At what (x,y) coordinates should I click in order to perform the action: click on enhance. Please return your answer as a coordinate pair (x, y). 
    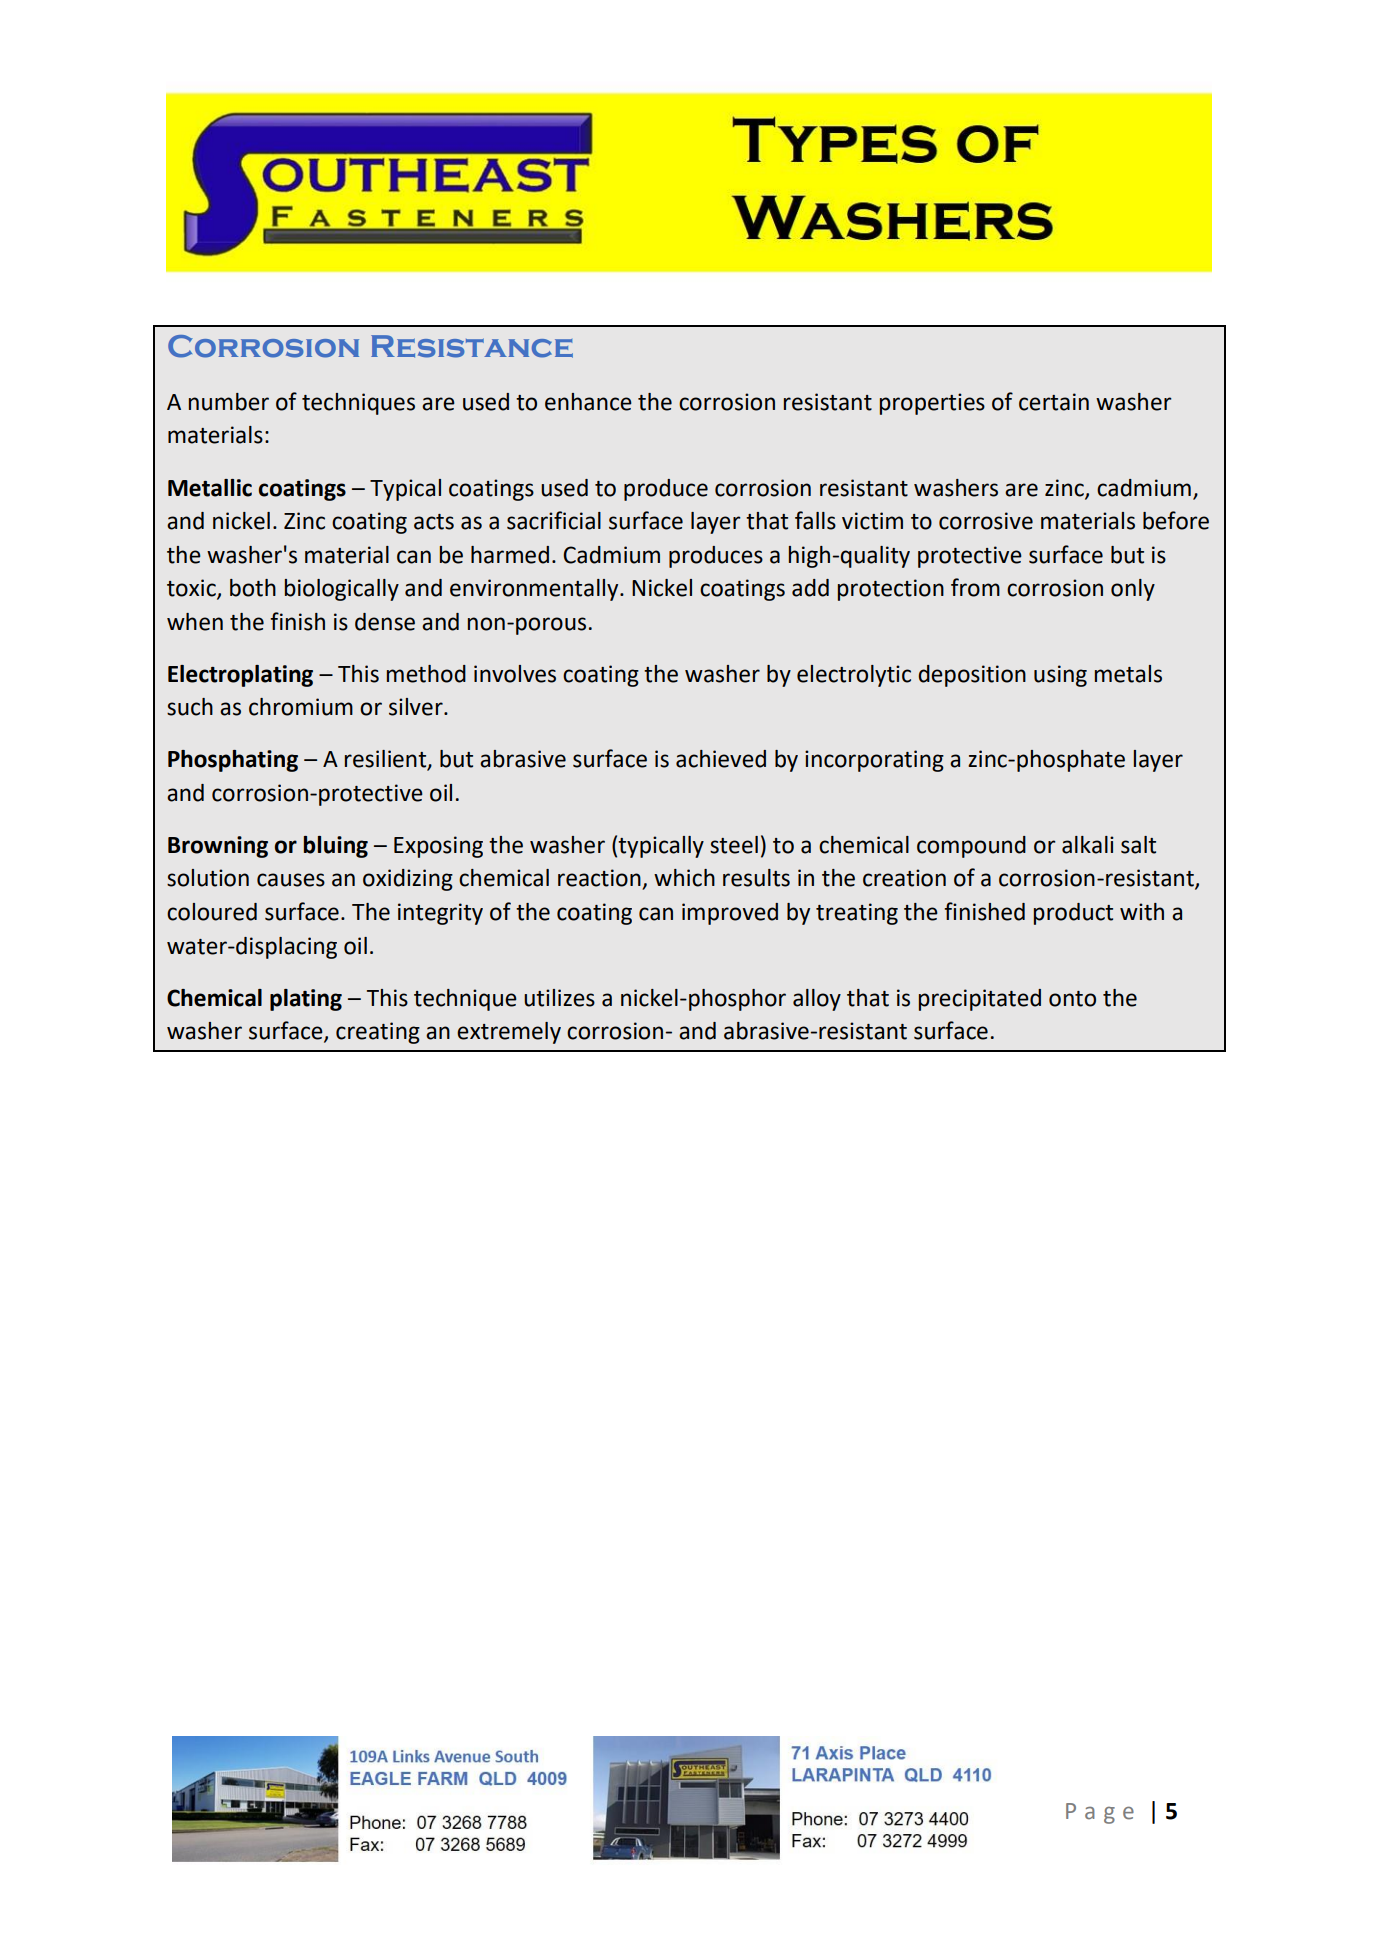
    Looking at the image, I should click on (588, 402).
